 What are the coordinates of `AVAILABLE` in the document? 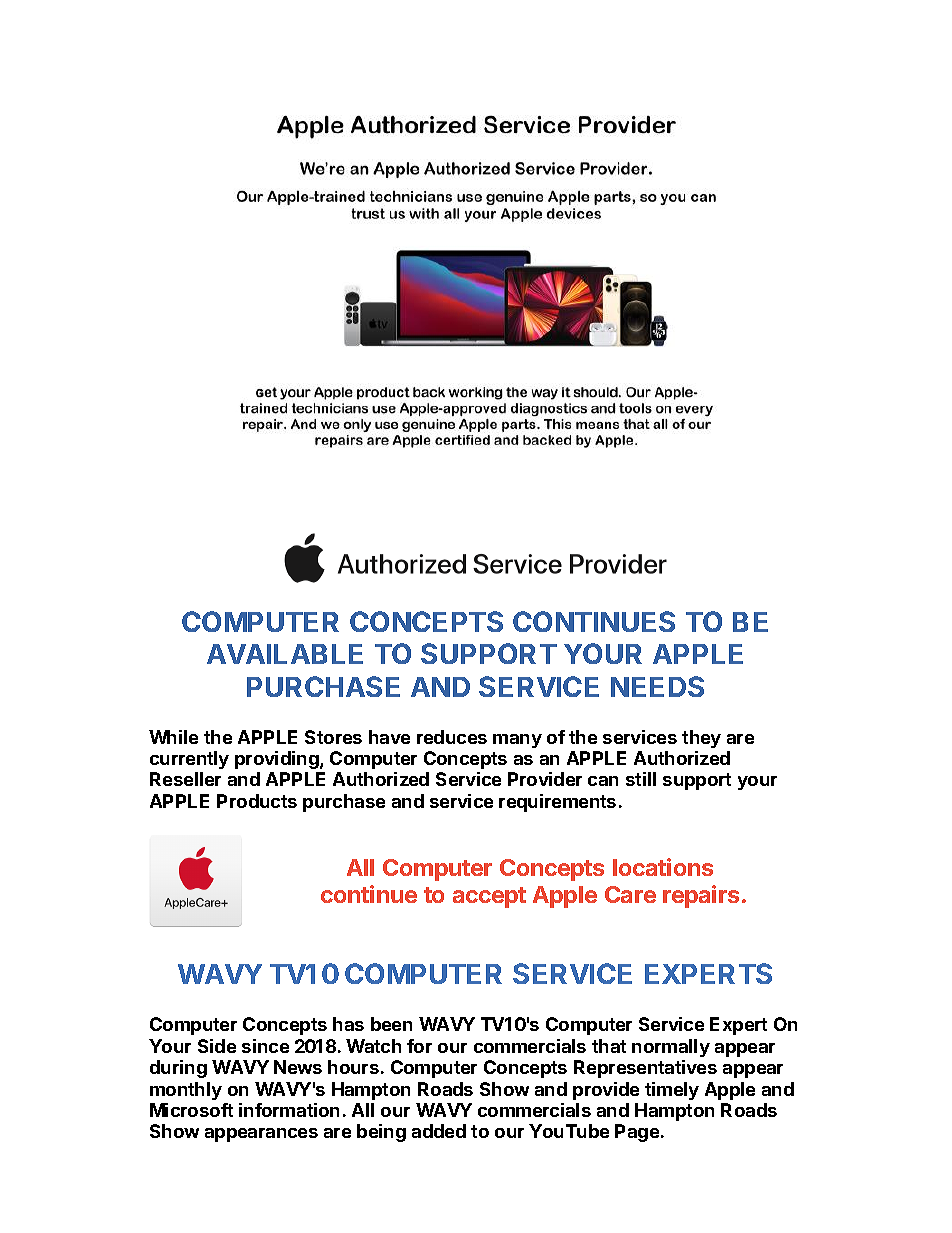 It's located at (285, 654).
